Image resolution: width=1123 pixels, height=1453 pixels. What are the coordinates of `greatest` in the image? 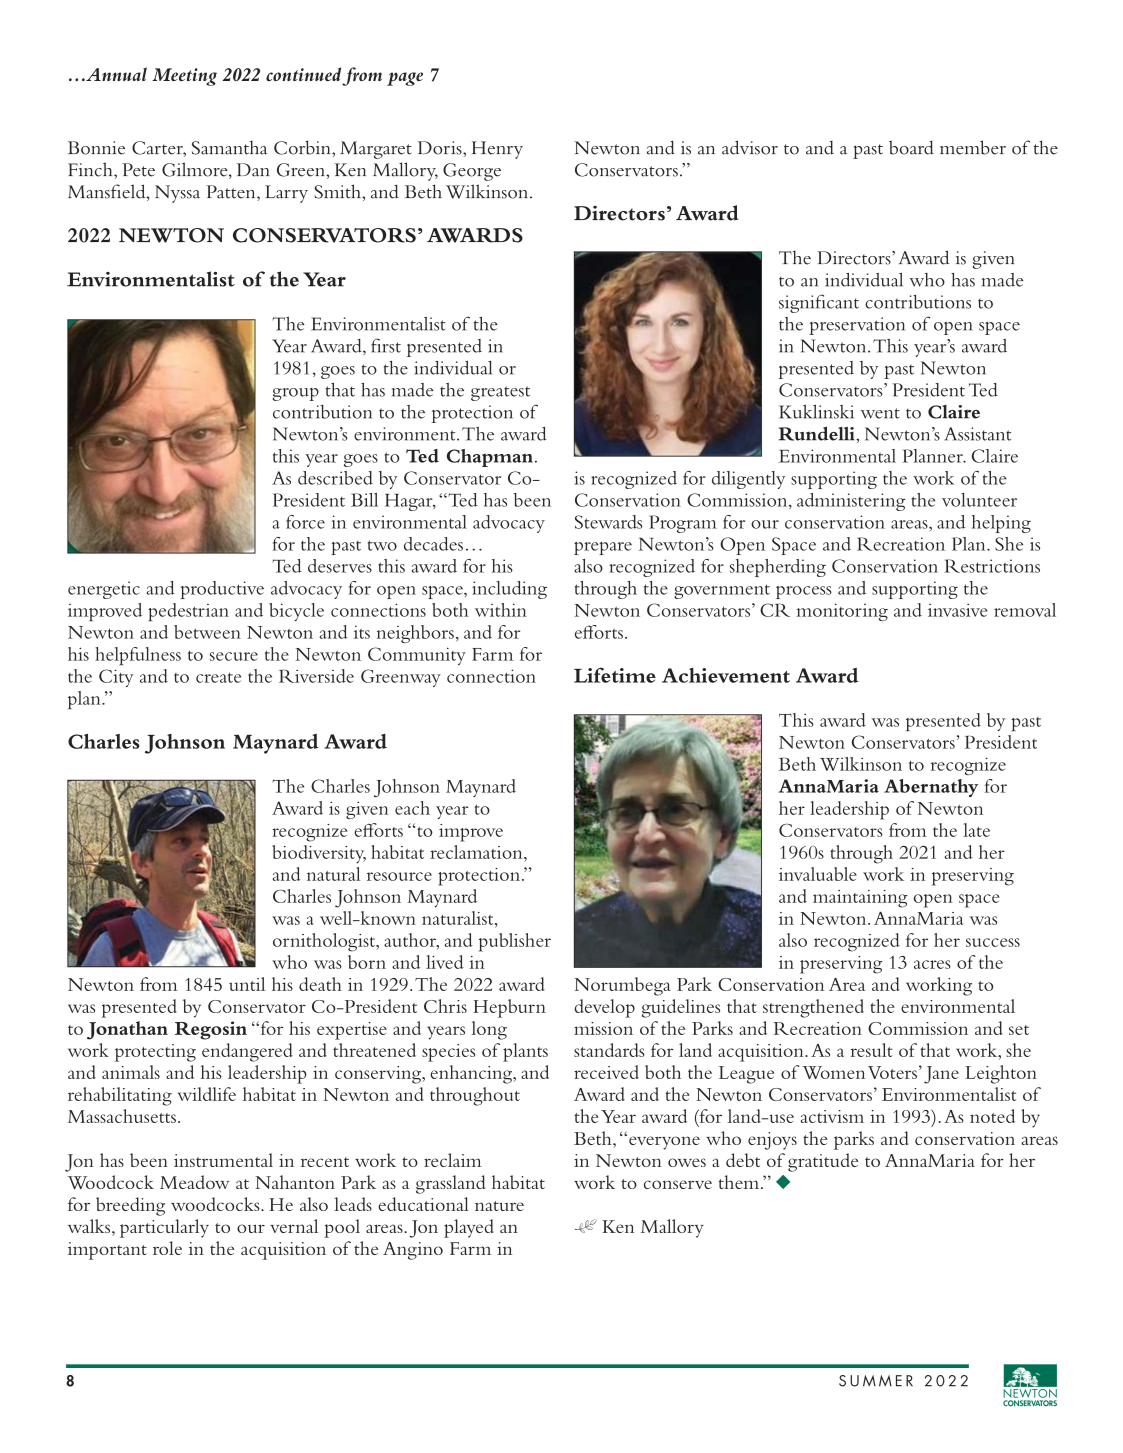 It's located at (500, 393).
